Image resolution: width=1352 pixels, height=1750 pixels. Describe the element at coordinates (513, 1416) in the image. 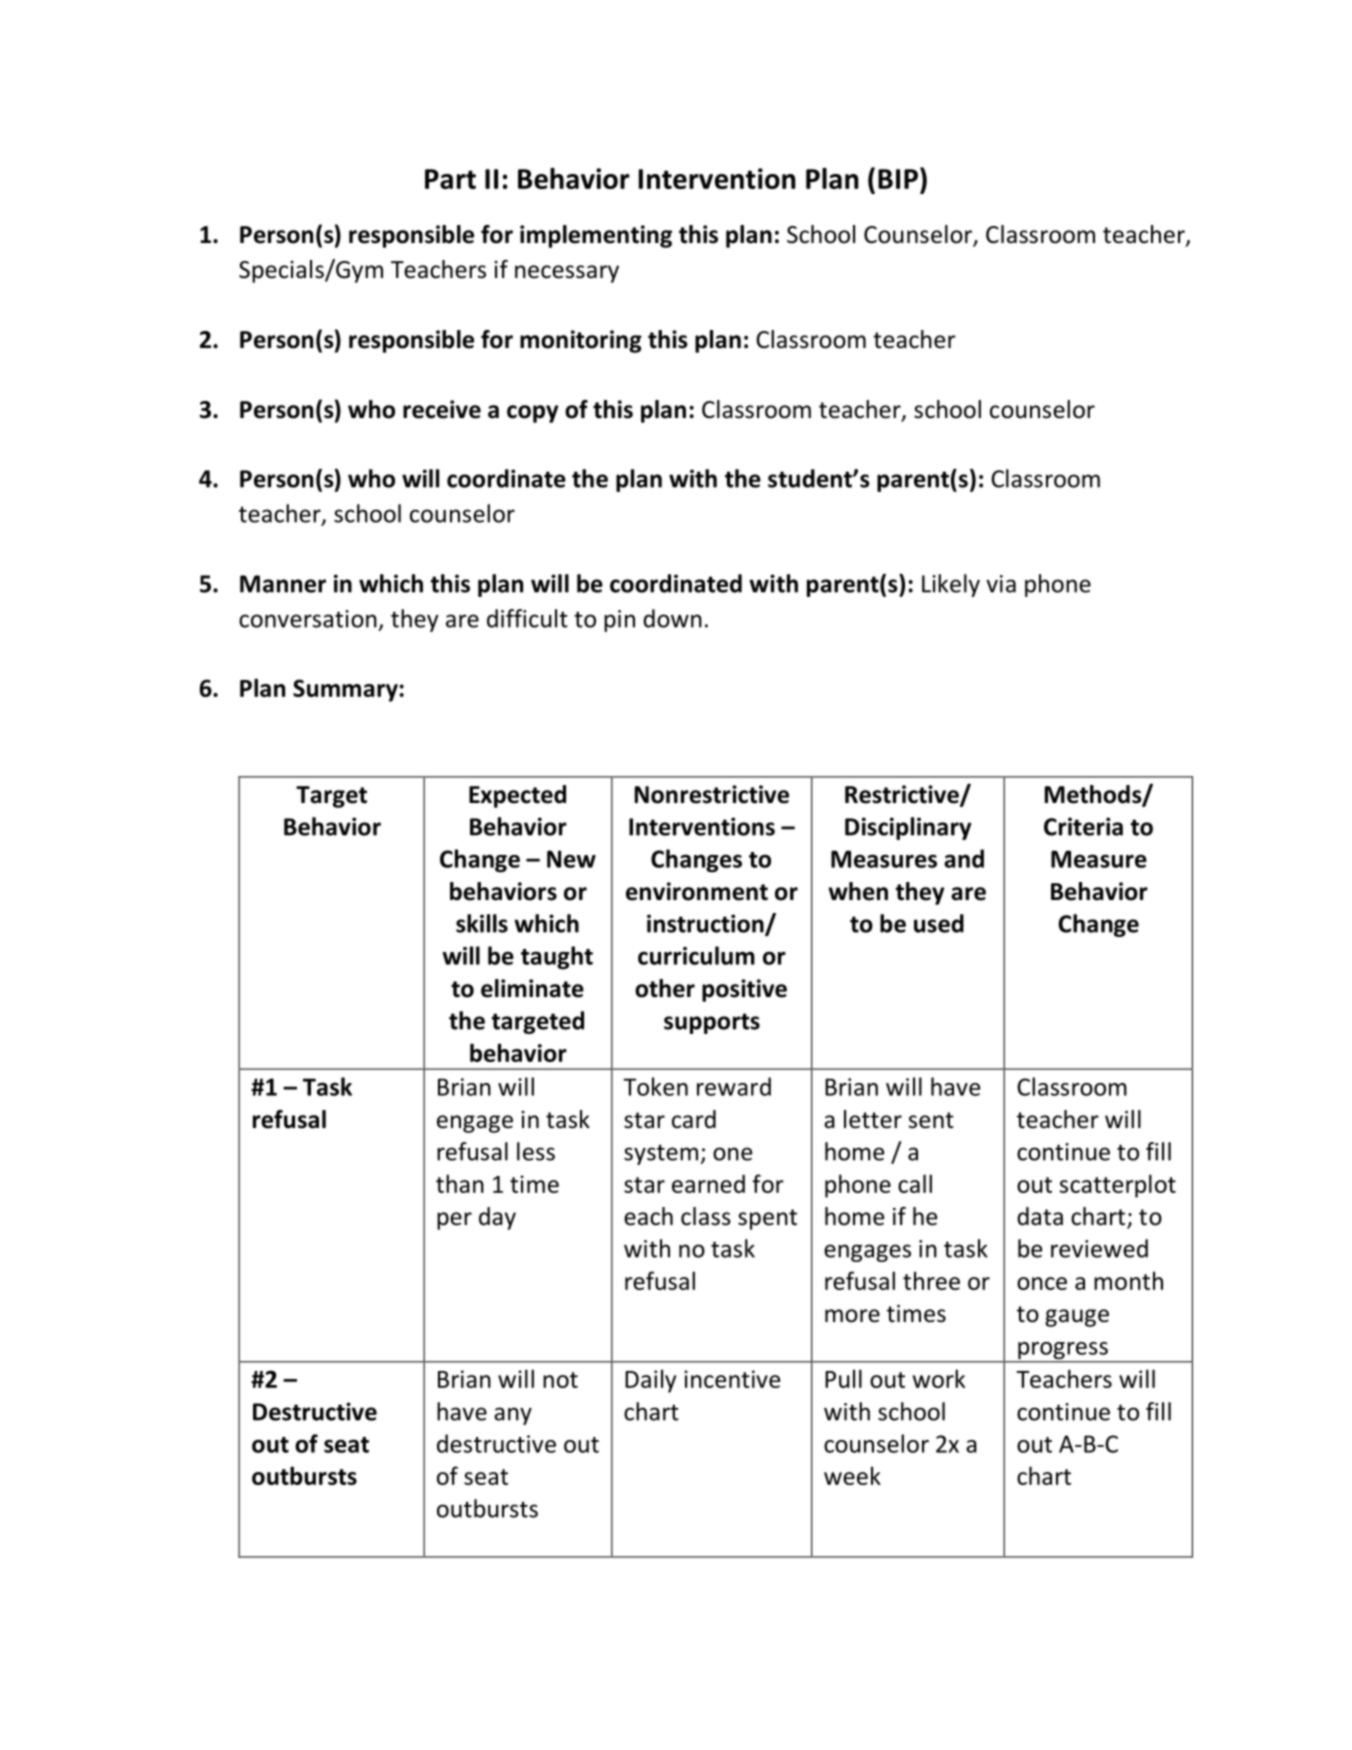

I see `any` at that location.
